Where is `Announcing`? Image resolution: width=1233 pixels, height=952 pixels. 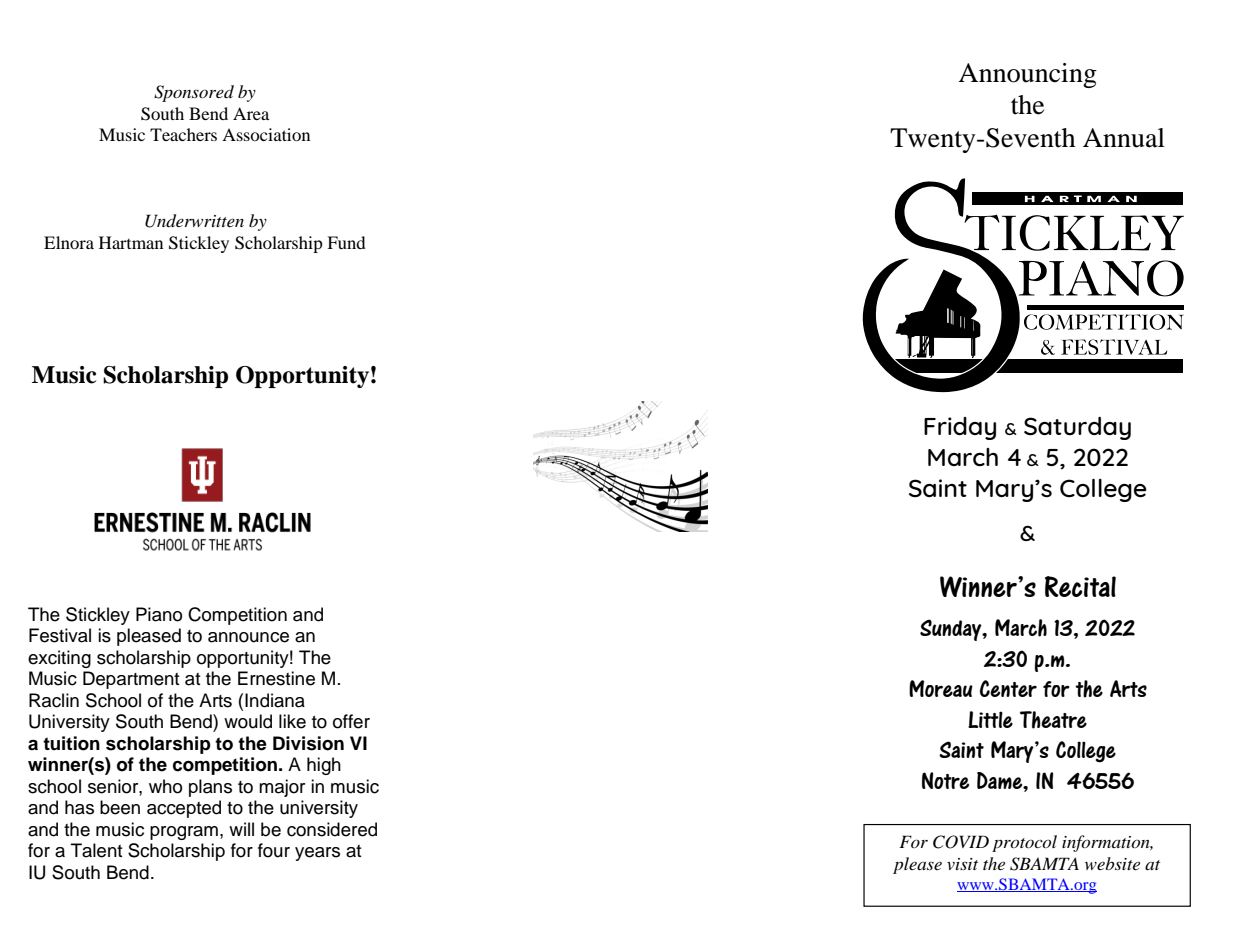 Announcing is located at coordinates (1027, 75).
